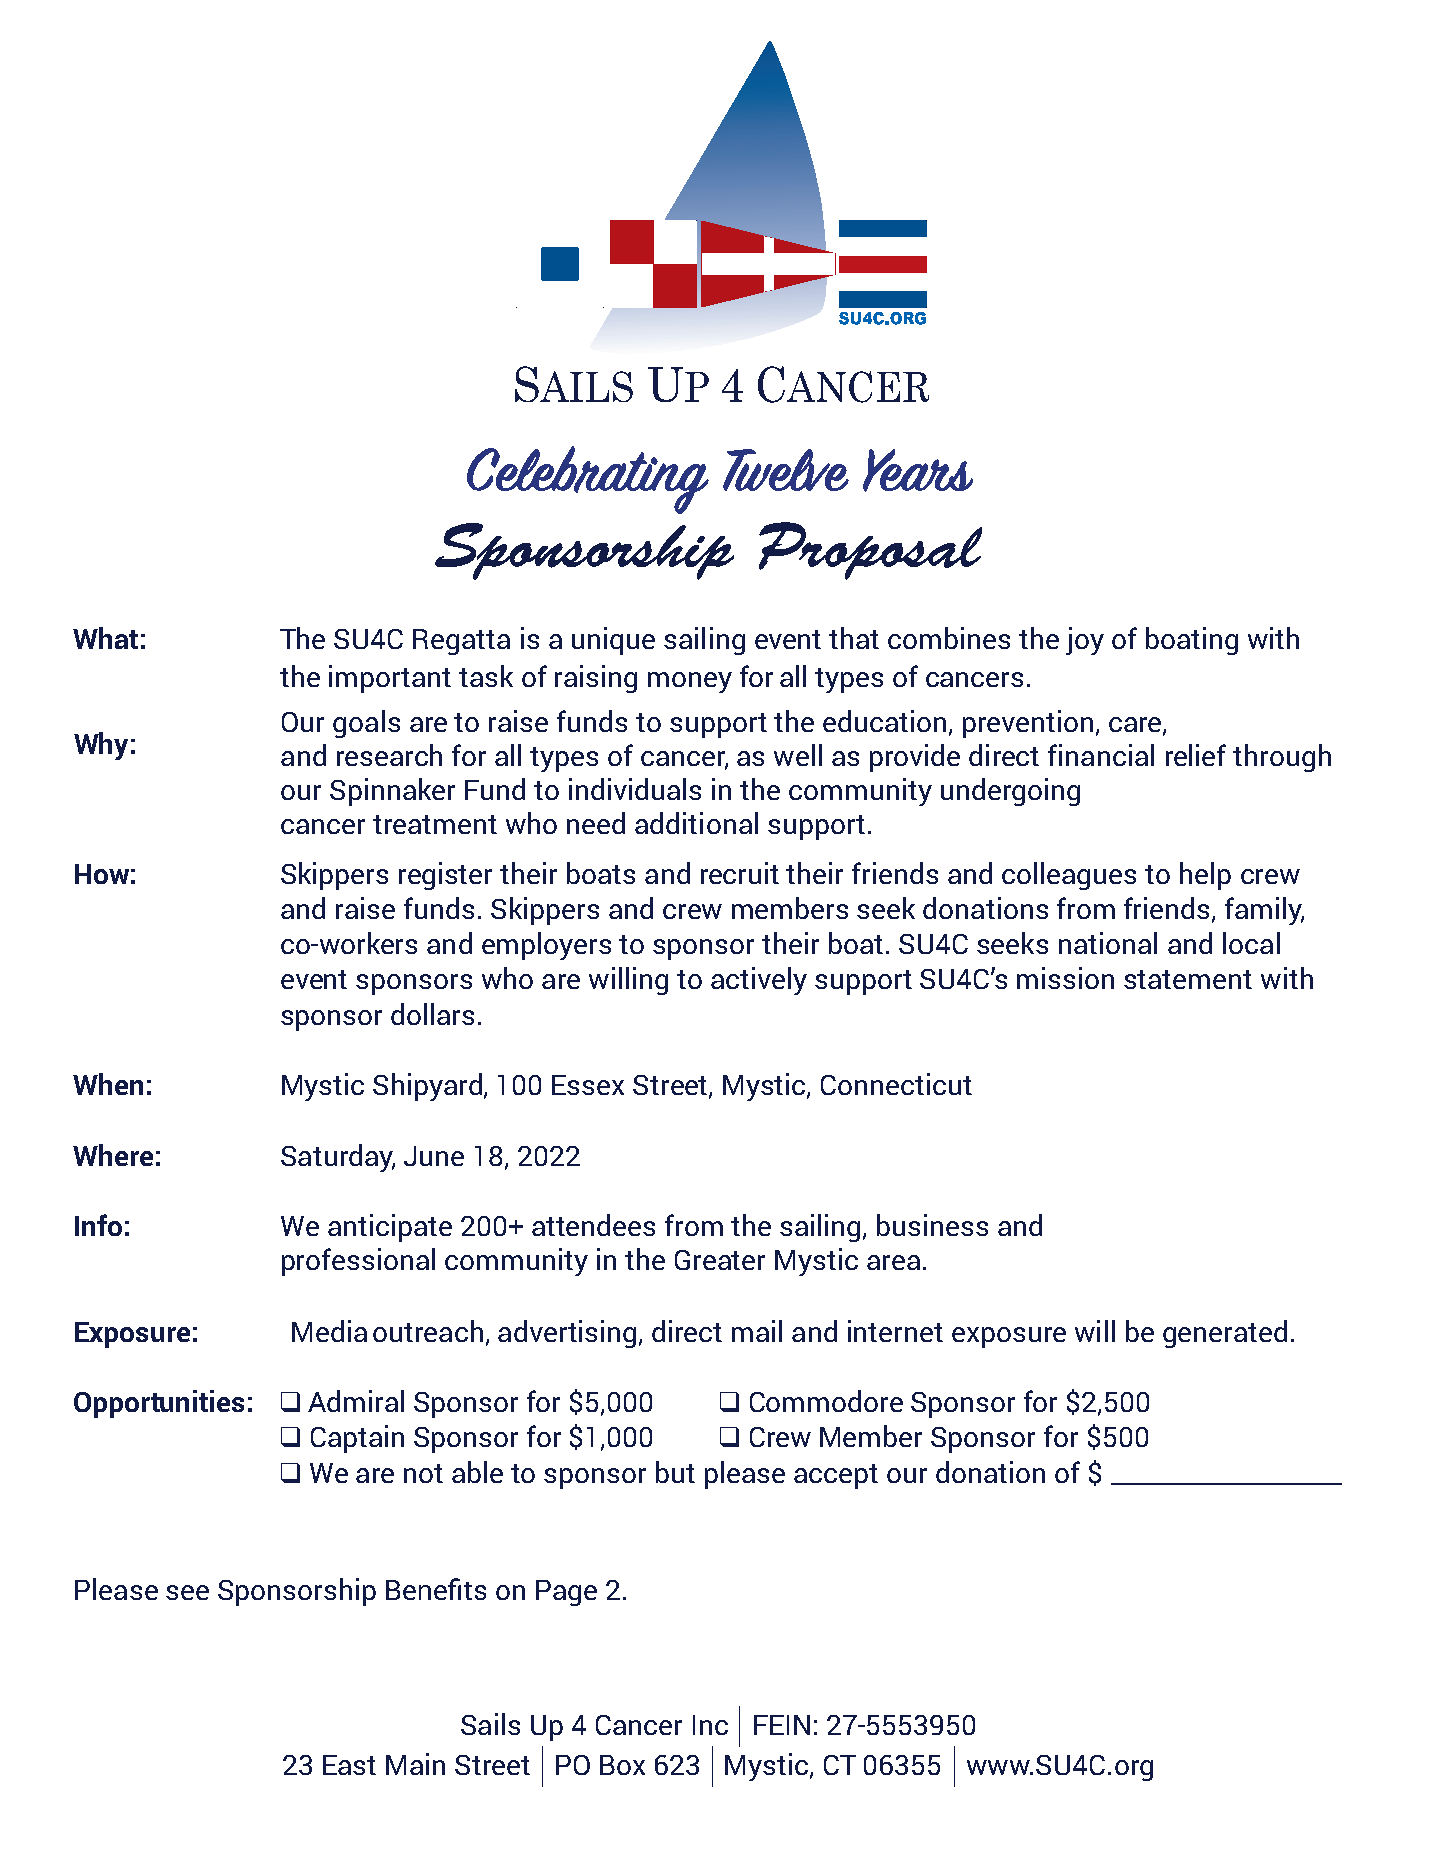 The image size is (1437, 1860). I want to click on Inc, so click(710, 1725).
